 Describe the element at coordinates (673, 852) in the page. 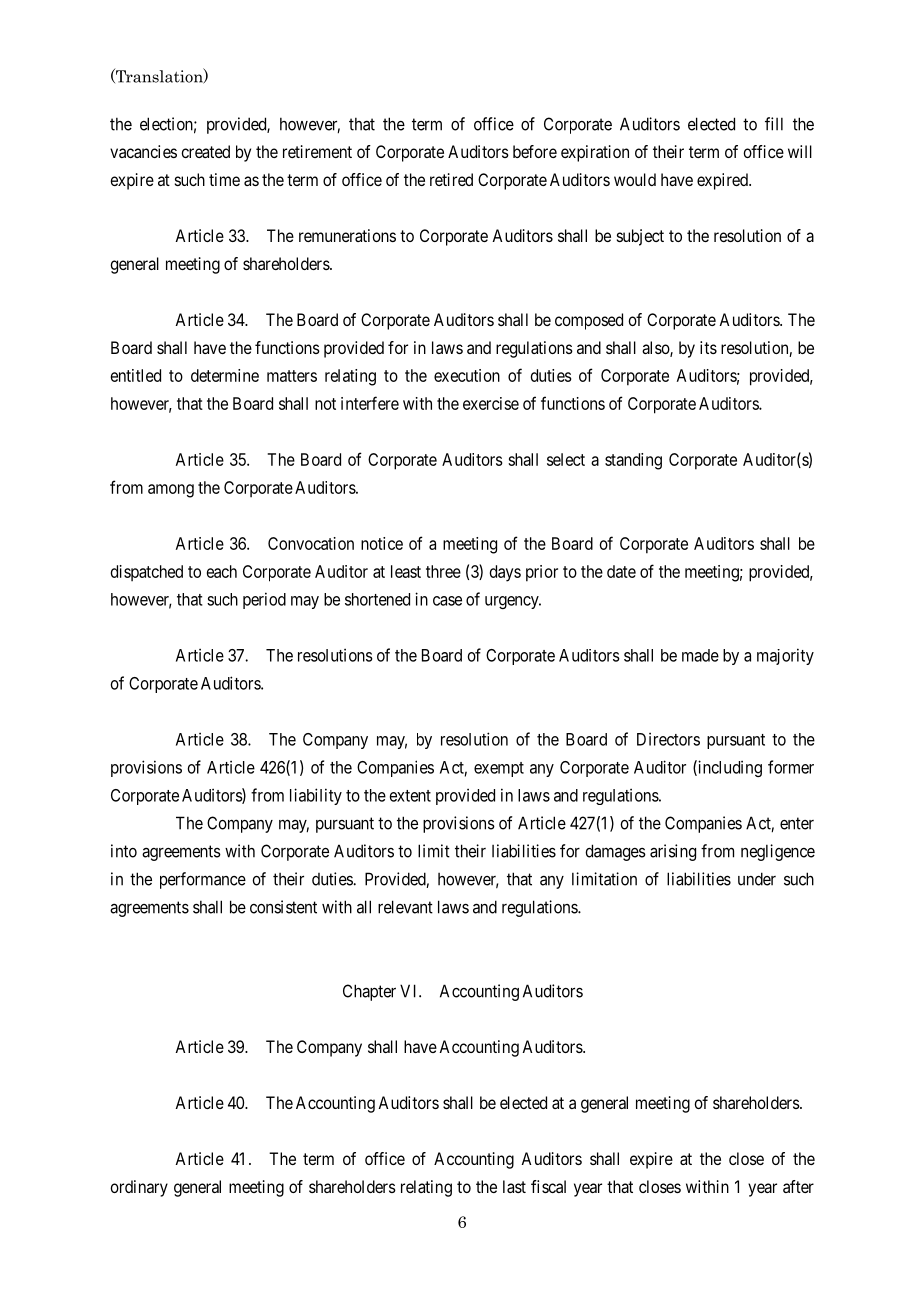

I see `arising` at that location.
